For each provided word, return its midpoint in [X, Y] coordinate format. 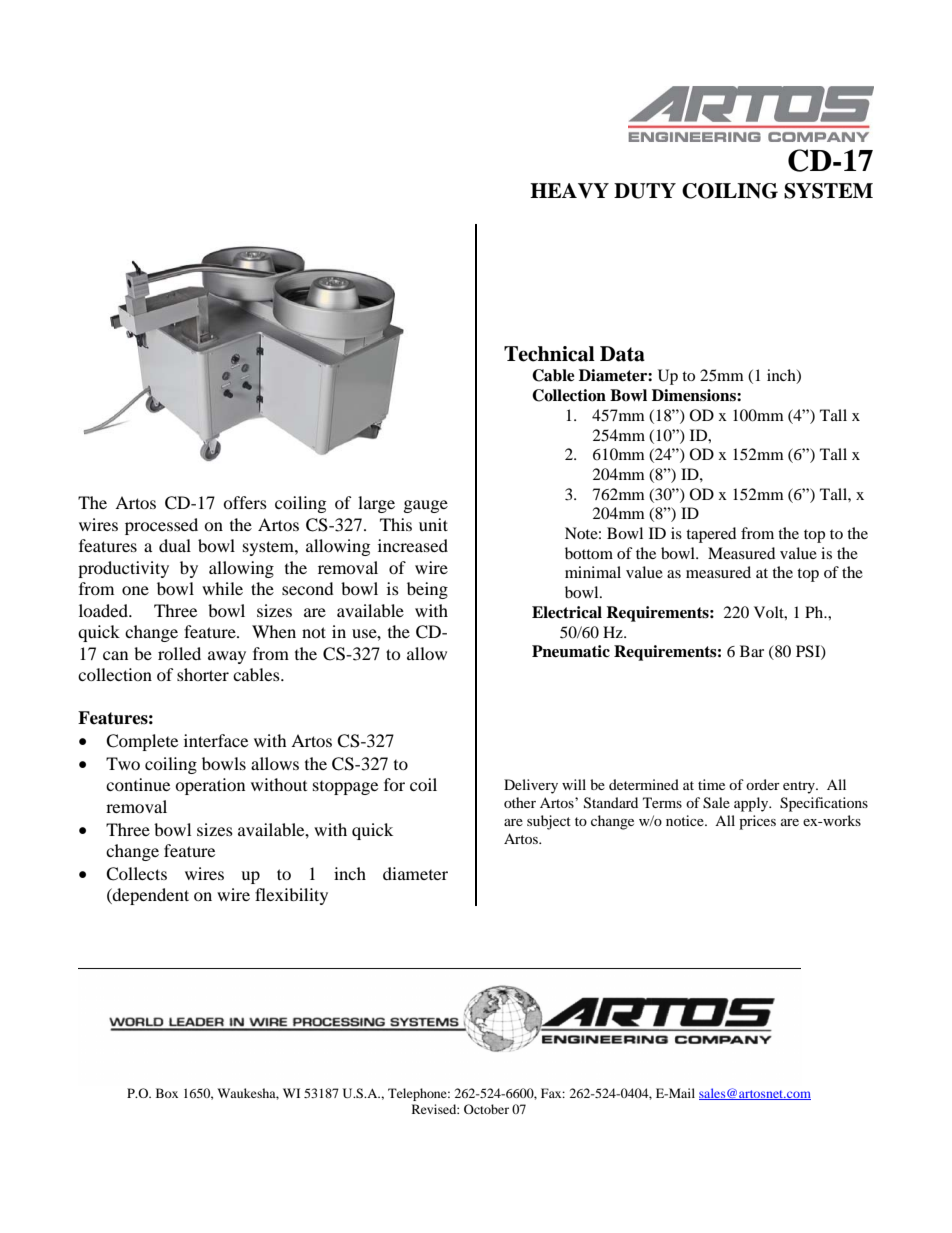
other [520, 802]
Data [622, 354]
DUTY [645, 191]
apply [752, 804]
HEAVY [569, 191]
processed [161, 526]
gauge [426, 506]
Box [167, 1093]
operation [210, 786]
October [486, 1109]
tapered [711, 535]
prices [757, 822]
